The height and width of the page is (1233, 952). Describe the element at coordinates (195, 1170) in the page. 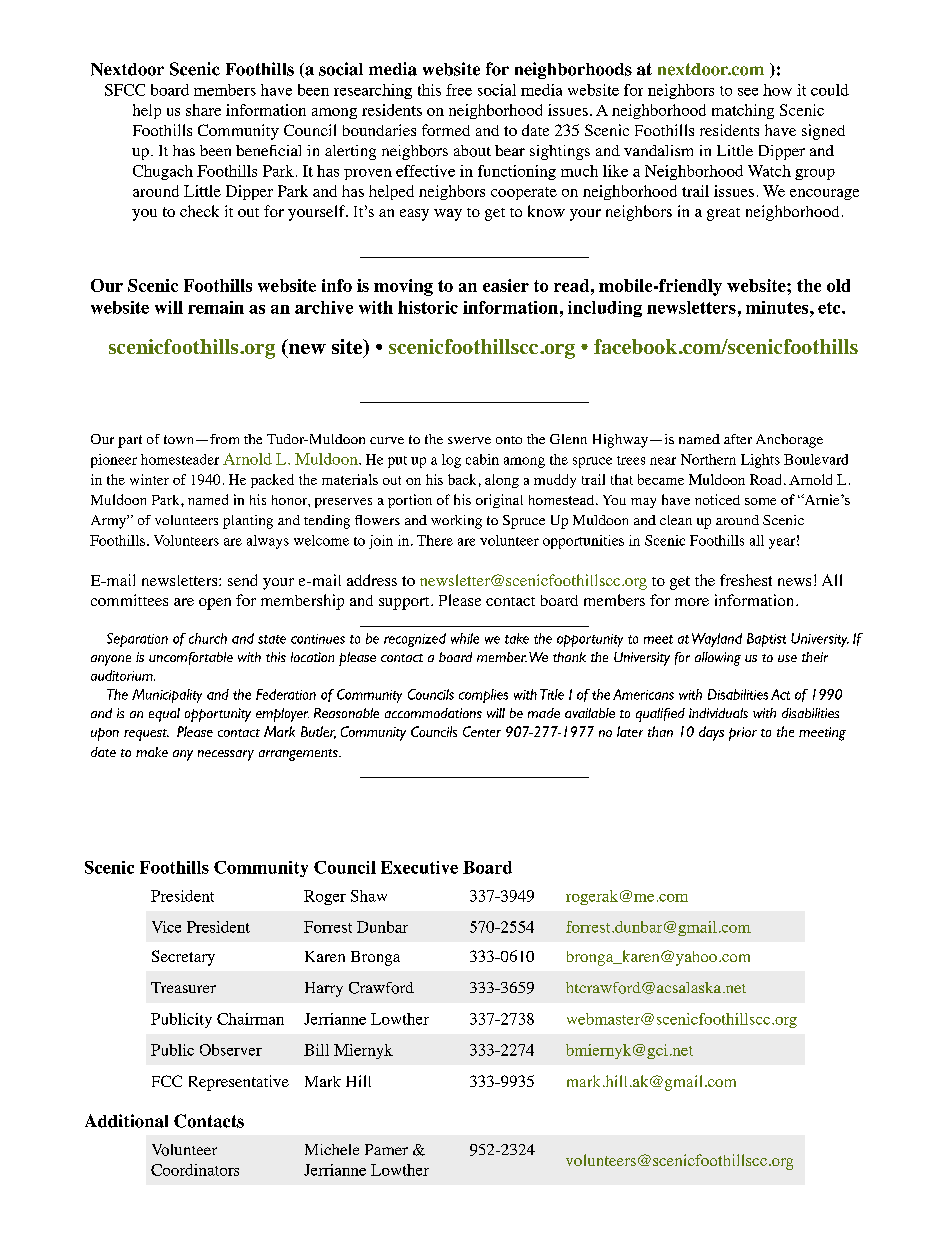

I see `Coordinators` at that location.
